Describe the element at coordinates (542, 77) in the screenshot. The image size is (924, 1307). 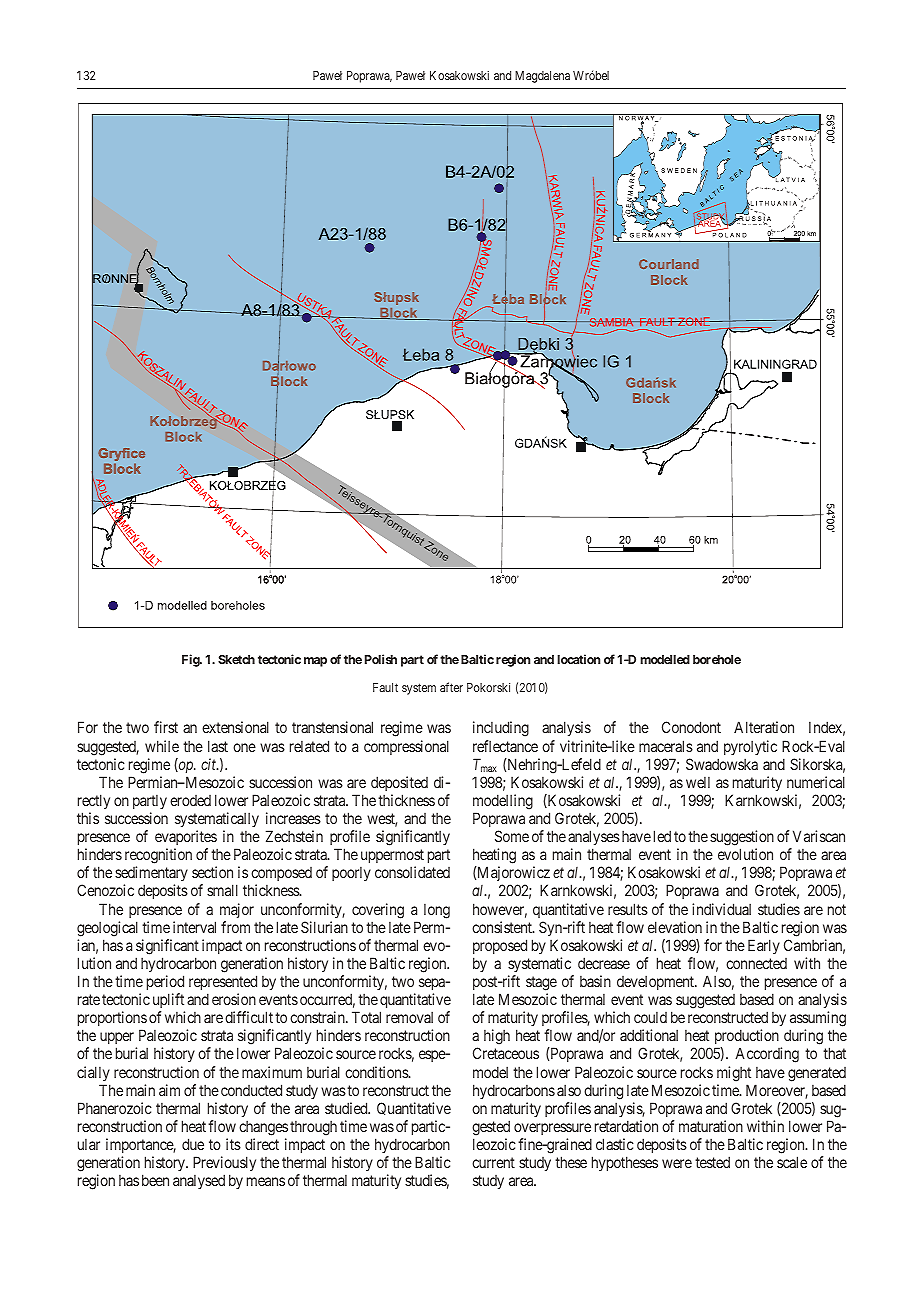
I see `Magdalena` at that location.
